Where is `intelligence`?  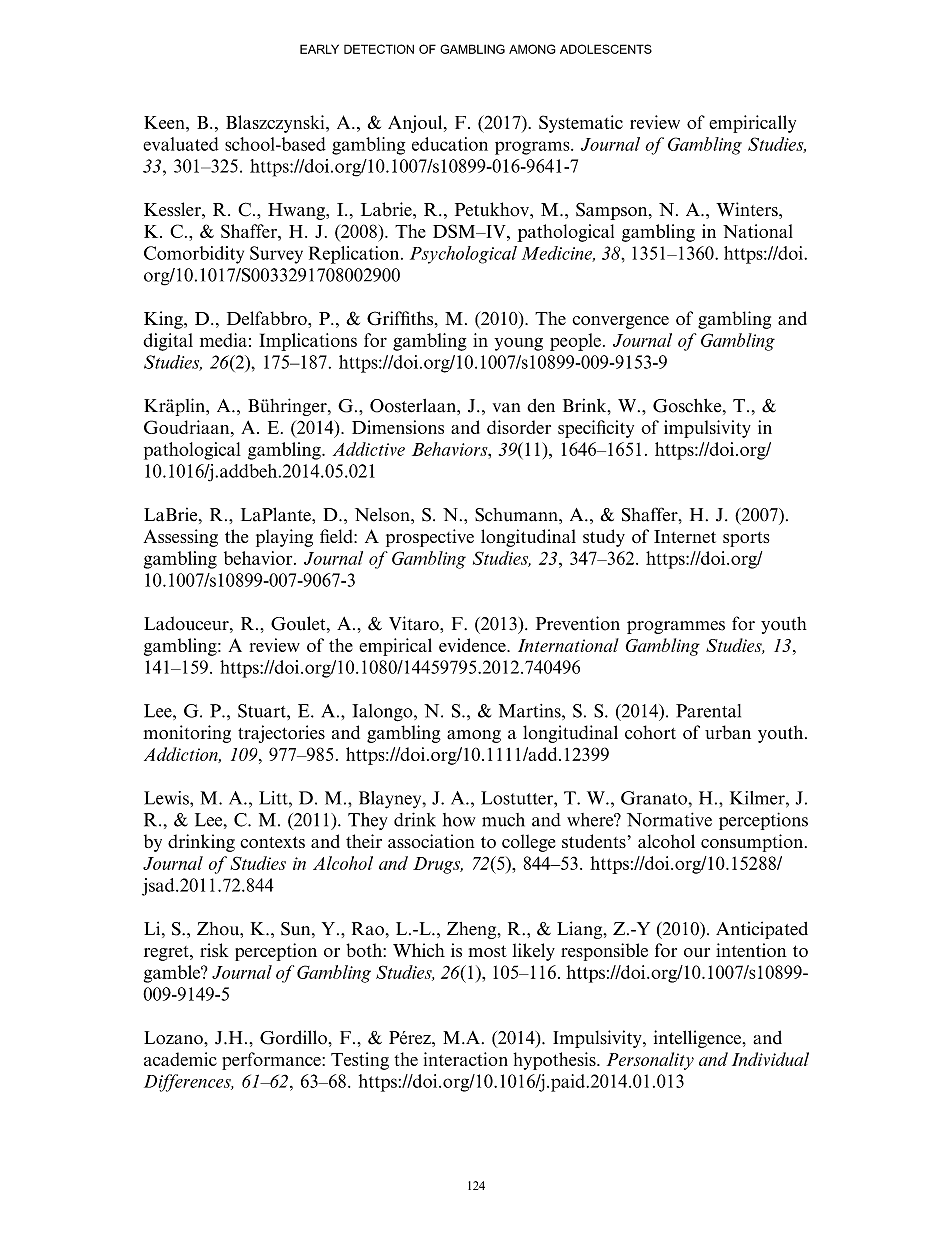 intelligence is located at coordinates (698, 1039).
